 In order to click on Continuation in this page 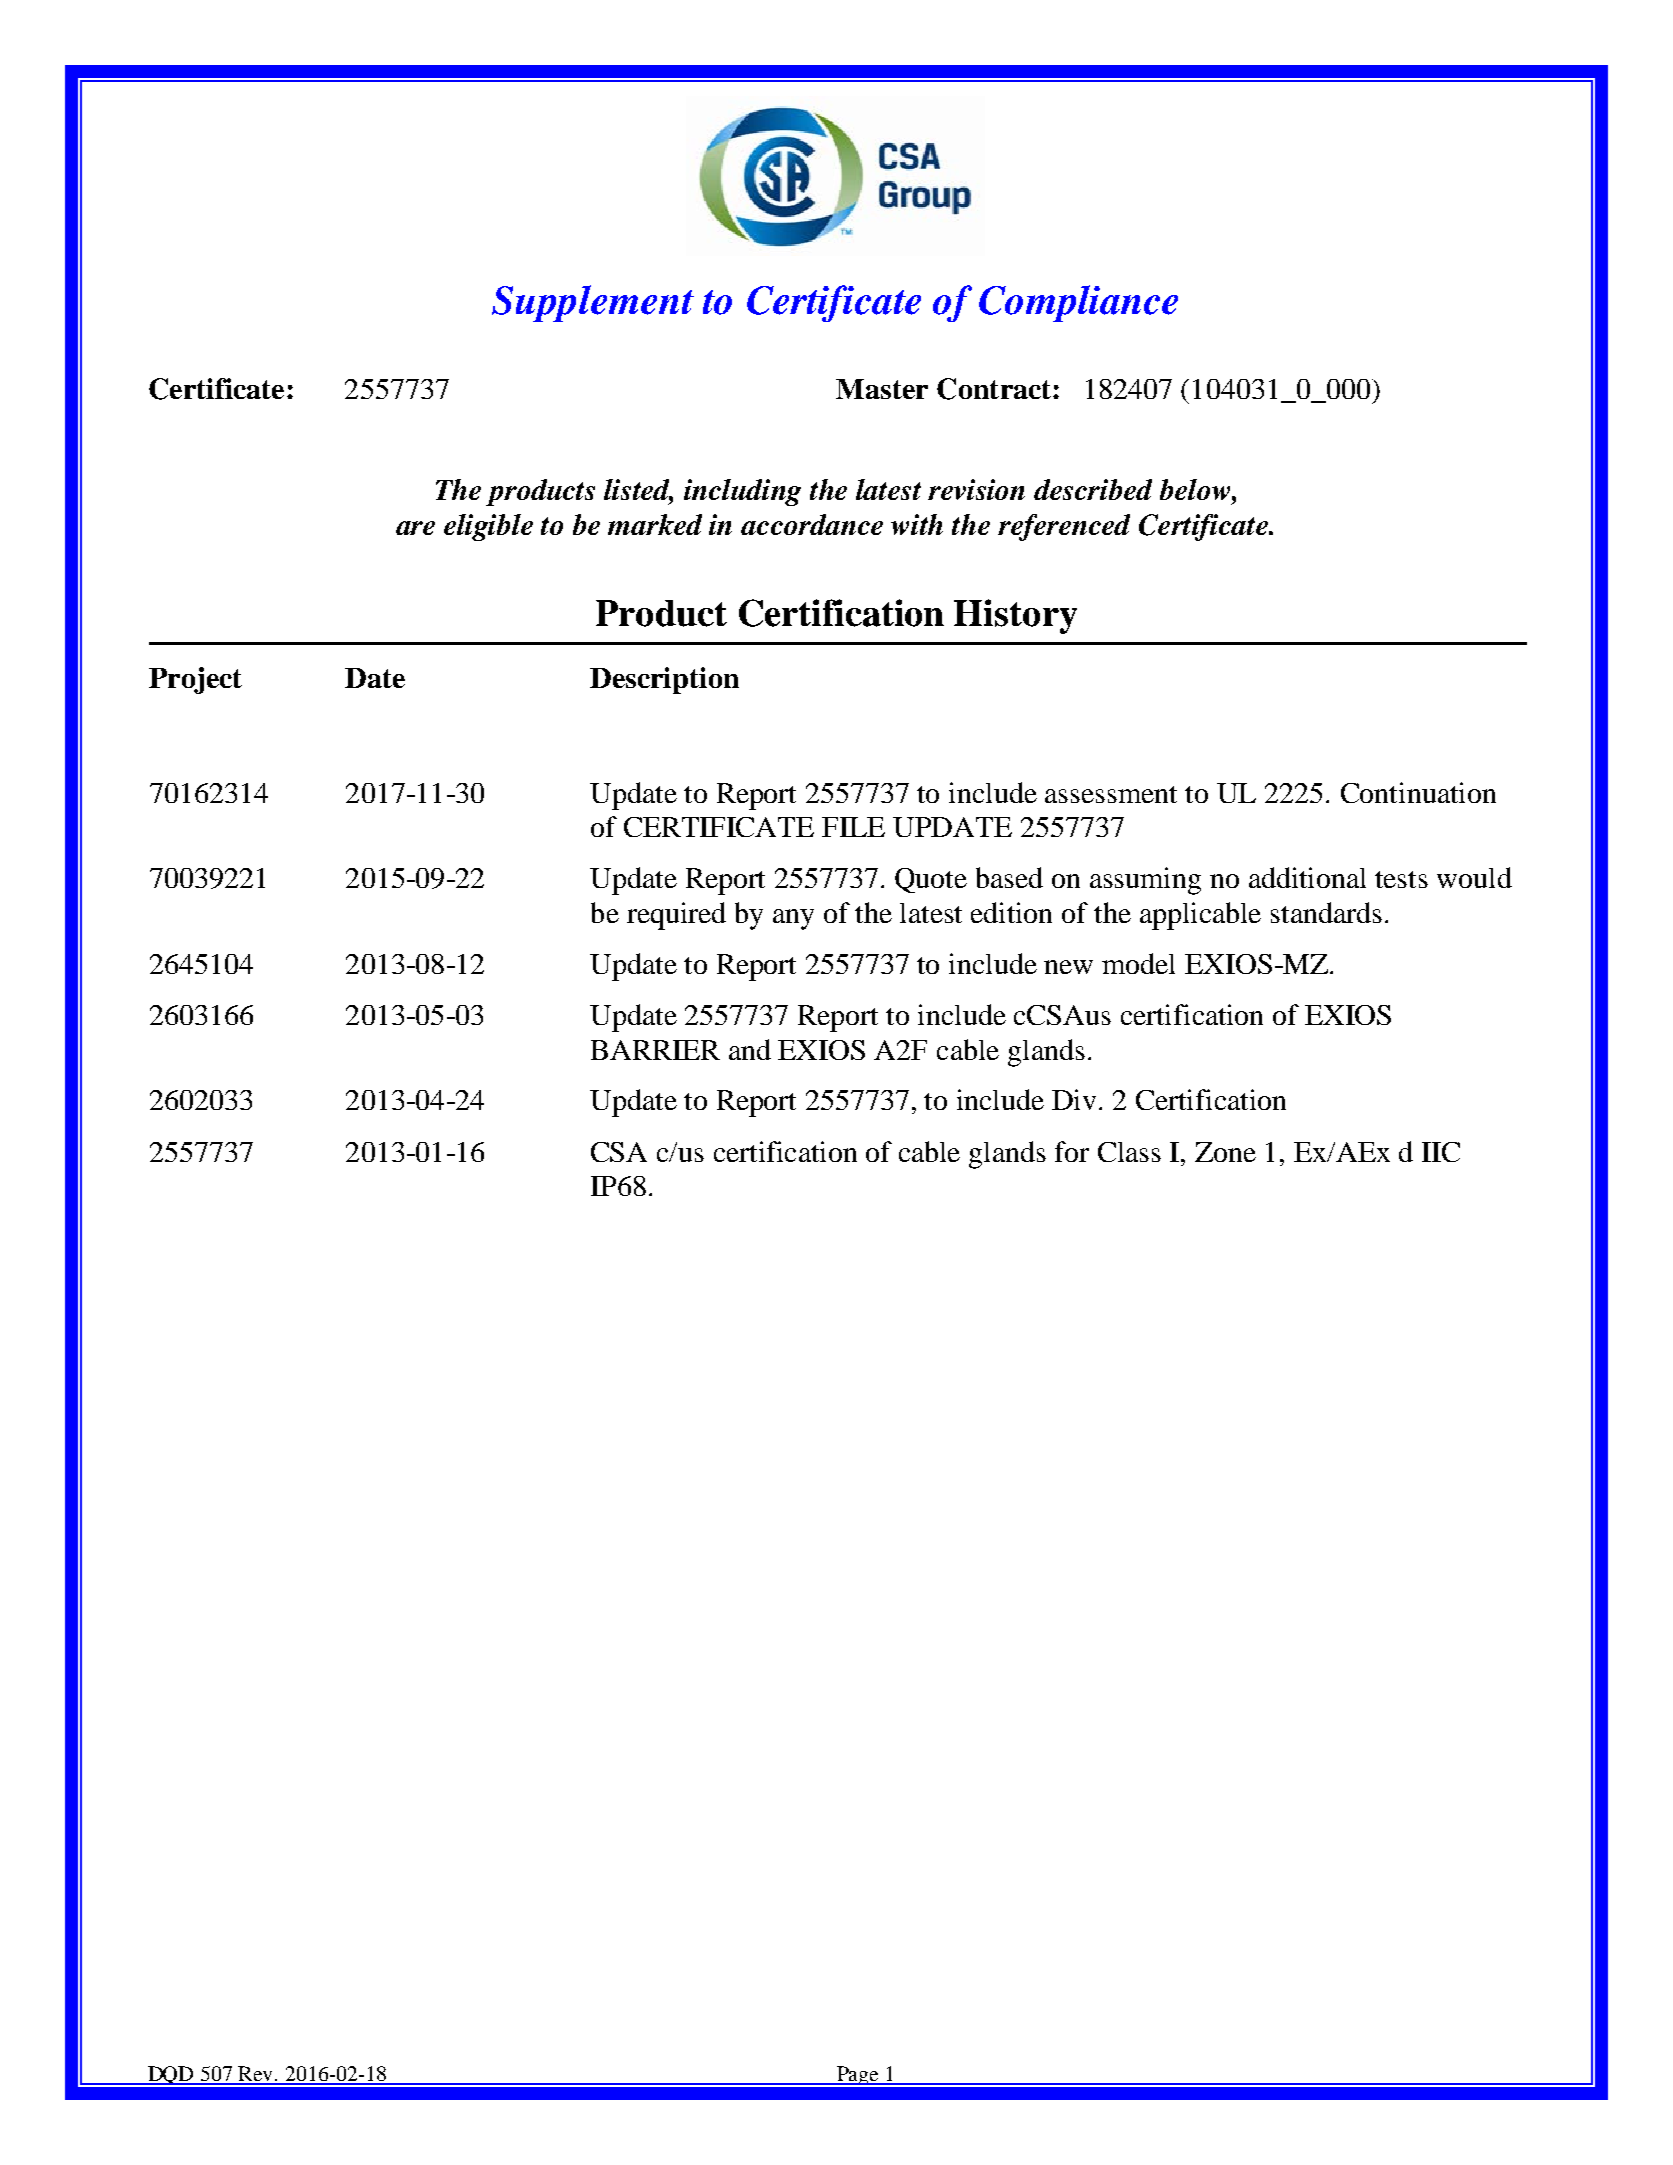, I will do `click(1418, 792)`.
